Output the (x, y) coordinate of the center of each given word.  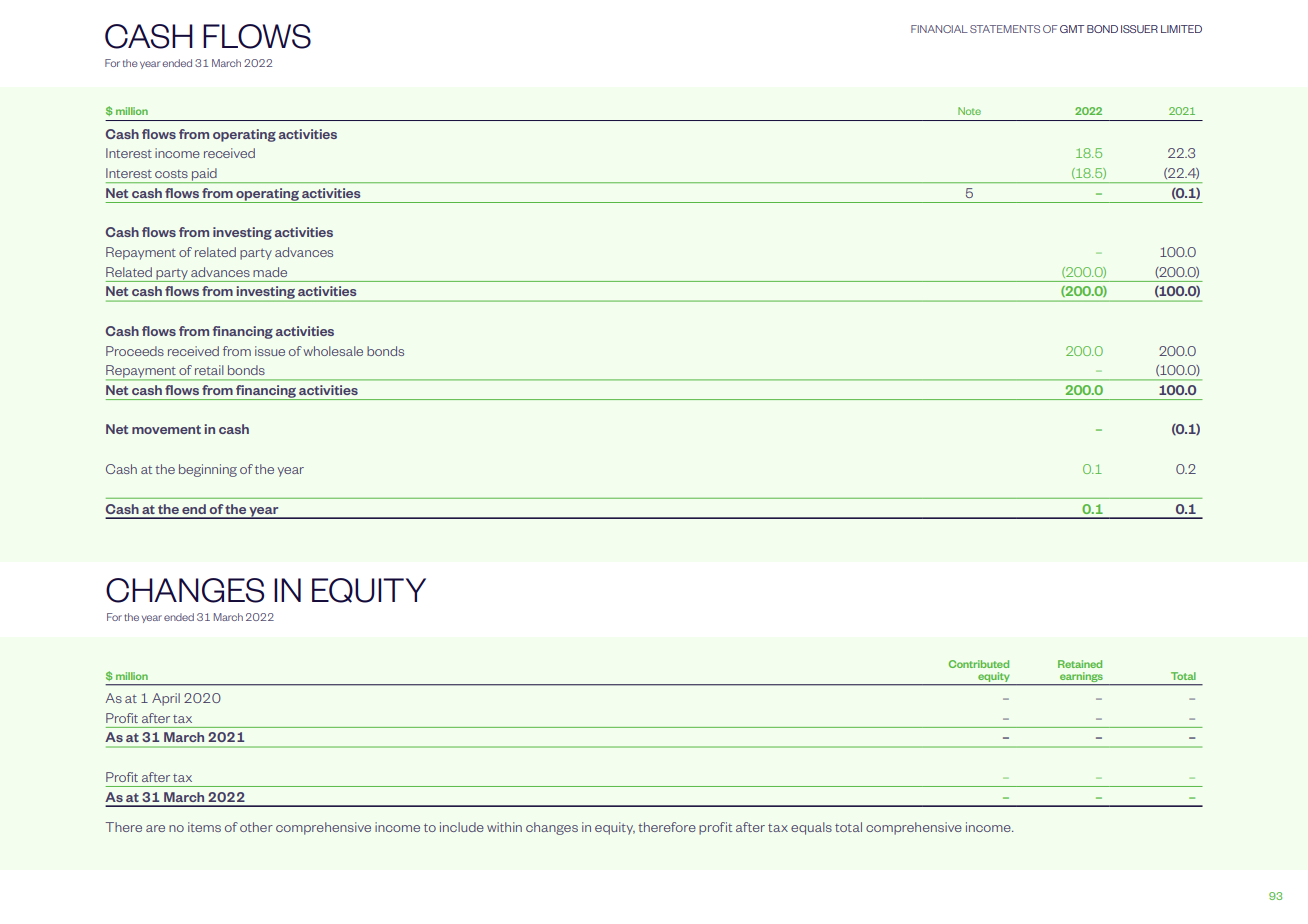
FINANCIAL (939, 29)
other (256, 827)
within (504, 827)
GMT (1072, 29)
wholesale (333, 351)
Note (969, 111)
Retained (1080, 664)
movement (166, 429)
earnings (1081, 678)
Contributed (979, 664)
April (166, 699)
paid (204, 175)
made (270, 272)
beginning (208, 470)
